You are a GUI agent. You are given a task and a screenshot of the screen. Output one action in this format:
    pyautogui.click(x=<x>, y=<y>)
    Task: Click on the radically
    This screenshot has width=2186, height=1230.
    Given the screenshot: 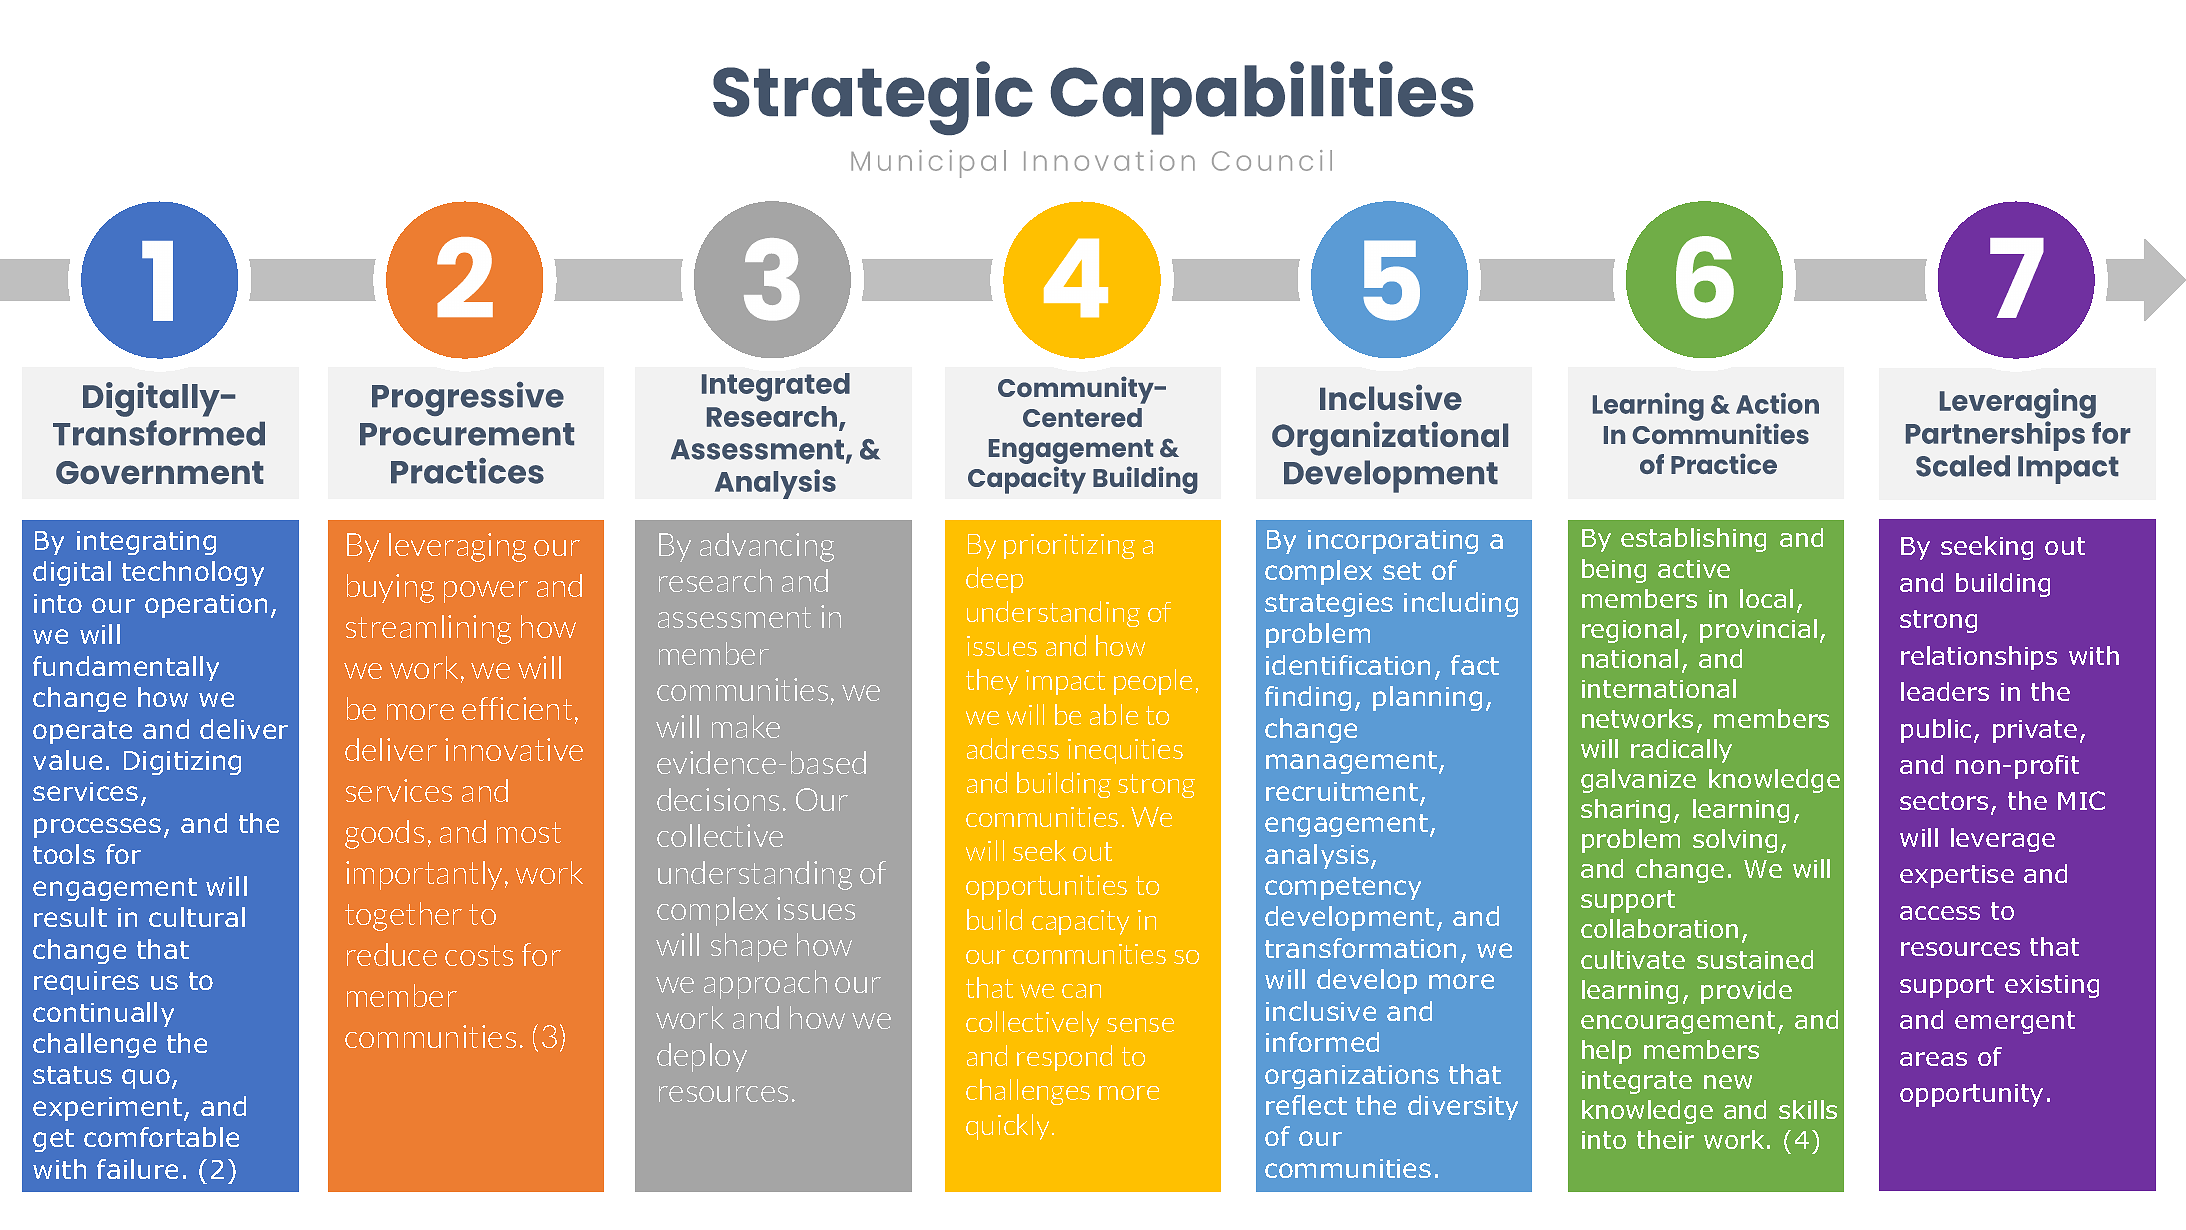 What is the action you would take?
    pyautogui.click(x=1681, y=751)
